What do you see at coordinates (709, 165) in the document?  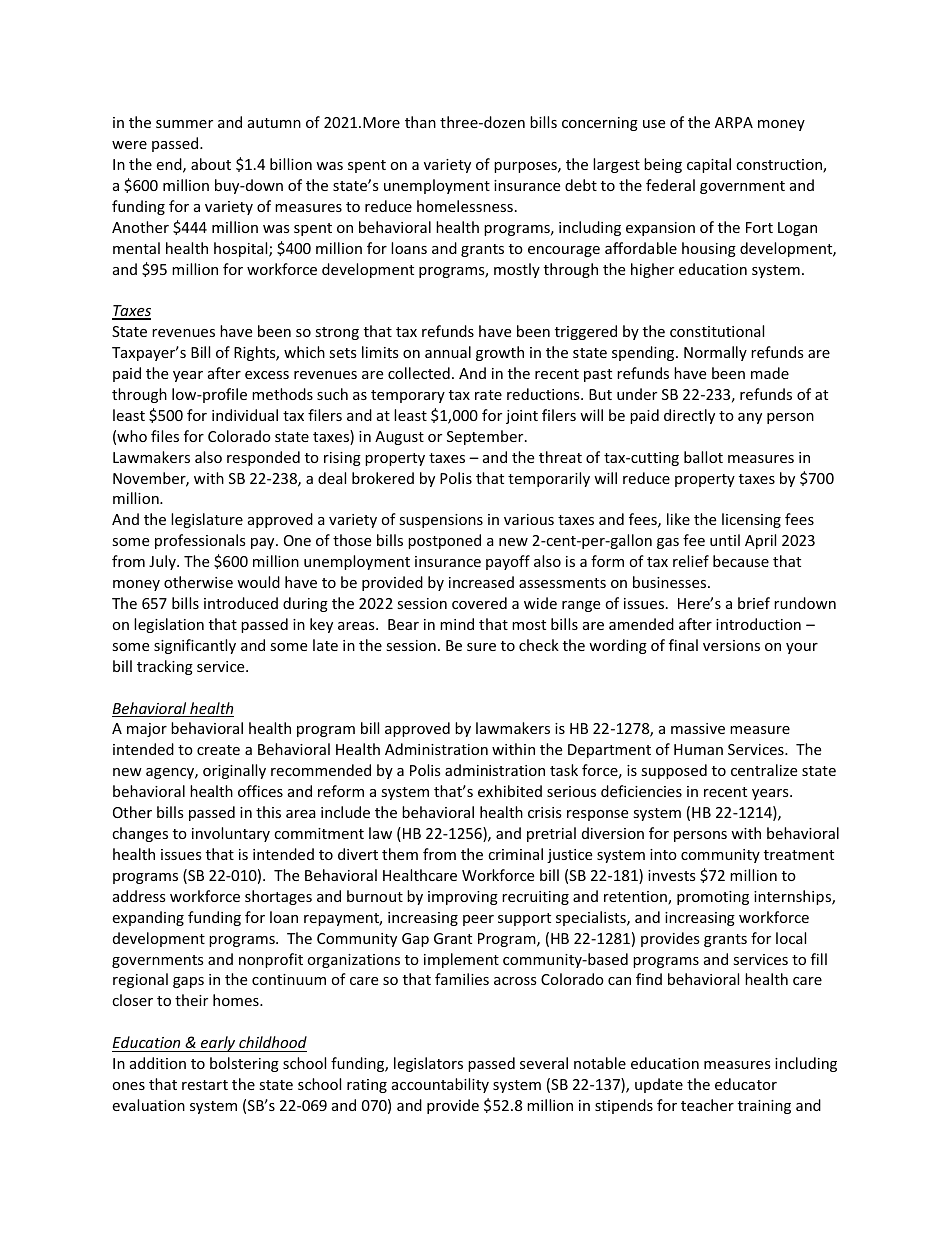 I see `capital` at bounding box center [709, 165].
